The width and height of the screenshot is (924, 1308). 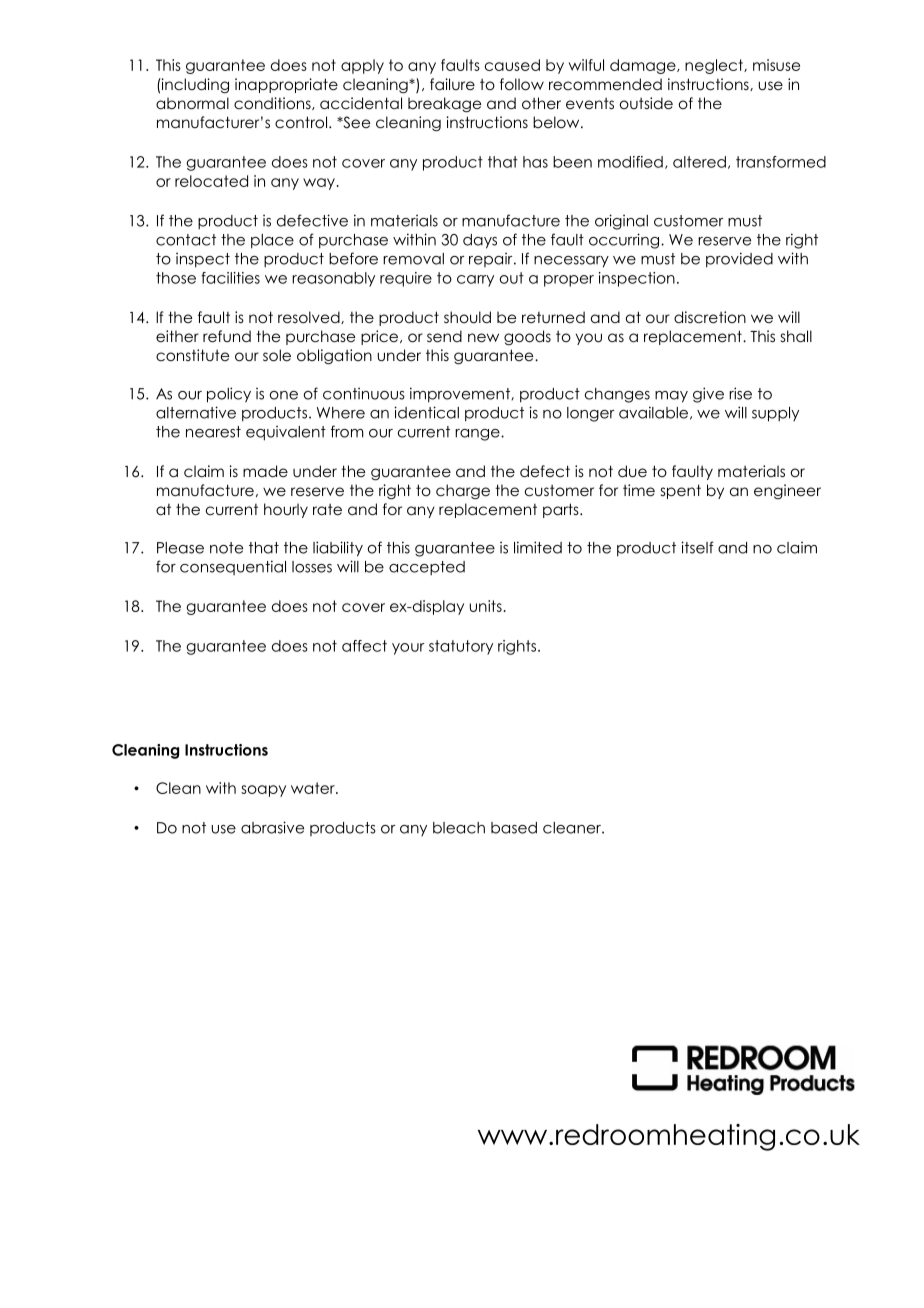 What do you see at coordinates (263, 791) in the screenshot?
I see `soapy` at bounding box center [263, 791].
